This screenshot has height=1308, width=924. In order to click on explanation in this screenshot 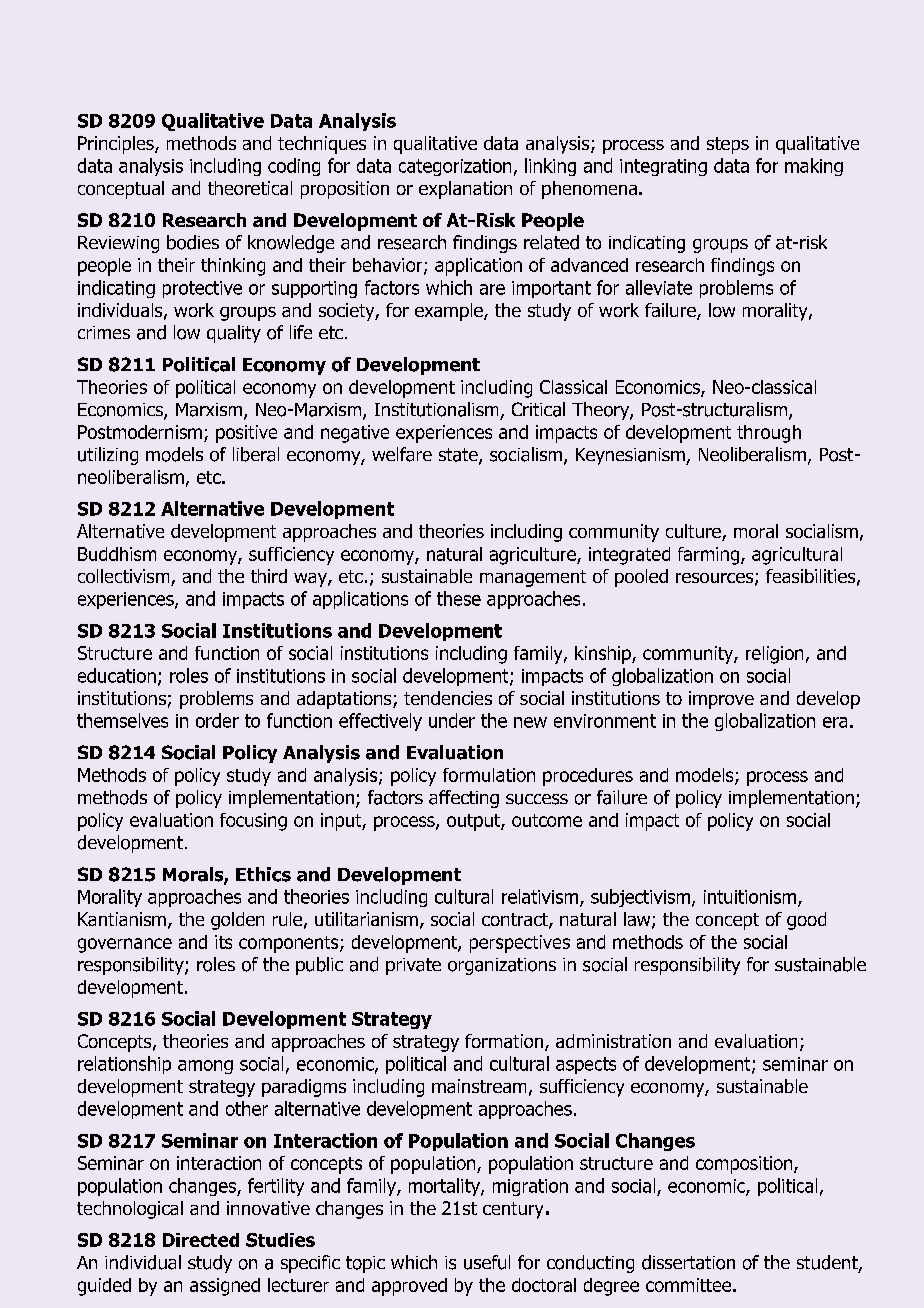, I will do `click(465, 190)`.
